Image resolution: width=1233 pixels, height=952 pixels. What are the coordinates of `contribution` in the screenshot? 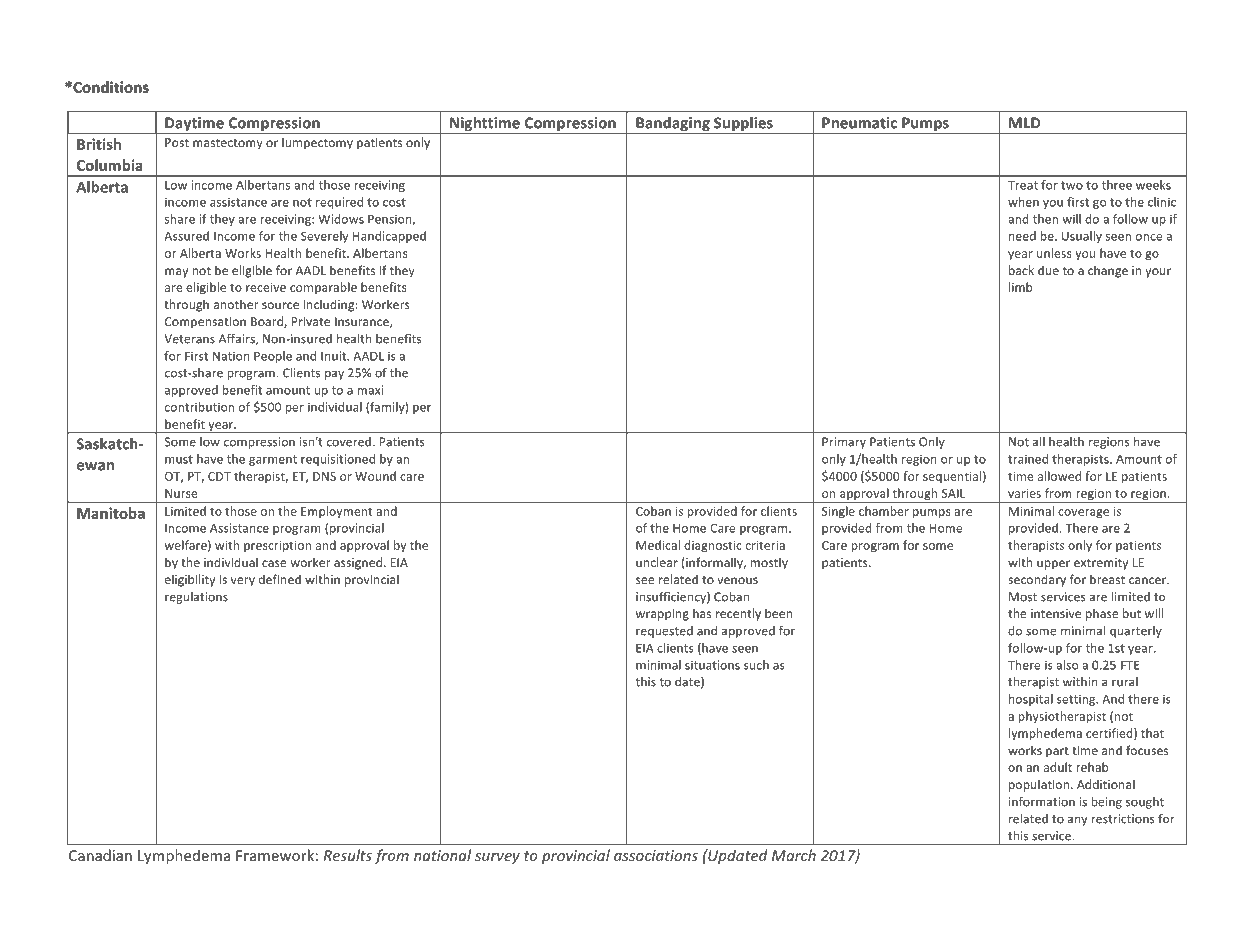 It's located at (199, 407).
